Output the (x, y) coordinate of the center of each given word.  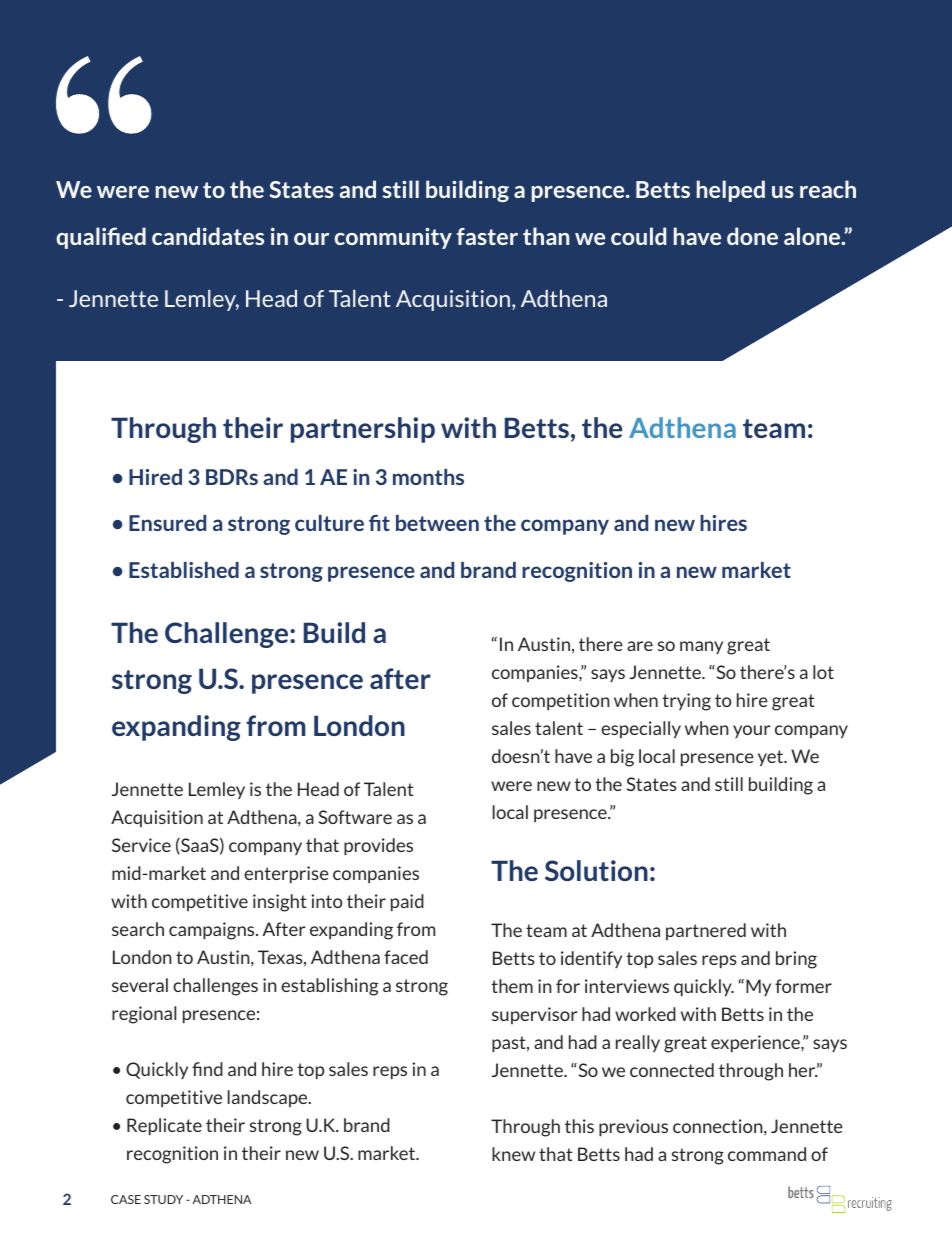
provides (378, 846)
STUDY (163, 1199)
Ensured (167, 523)
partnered (706, 931)
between (437, 523)
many (701, 647)
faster (487, 236)
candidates (208, 236)
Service (141, 845)
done (752, 236)
